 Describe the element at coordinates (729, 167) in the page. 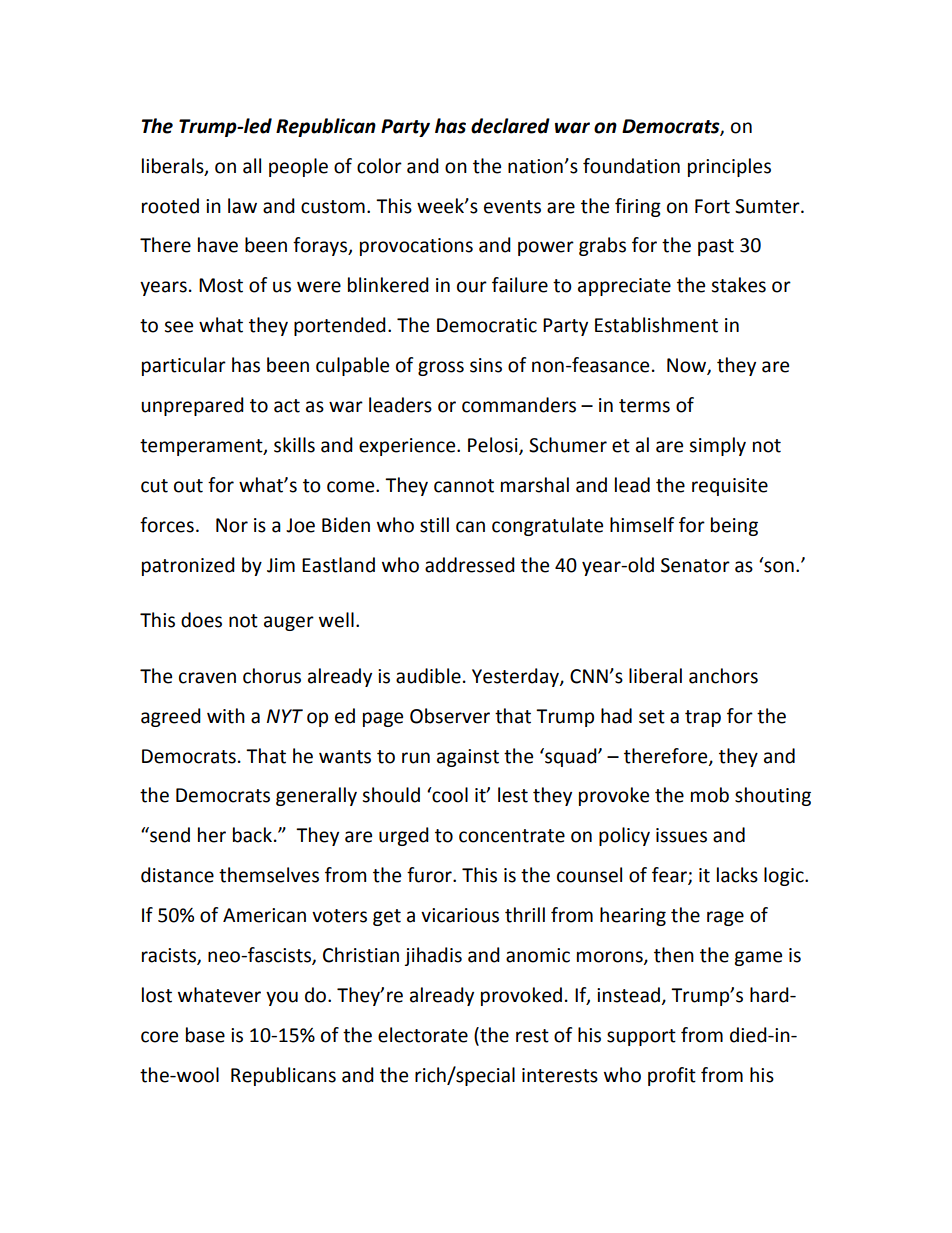

I see `principles` at that location.
